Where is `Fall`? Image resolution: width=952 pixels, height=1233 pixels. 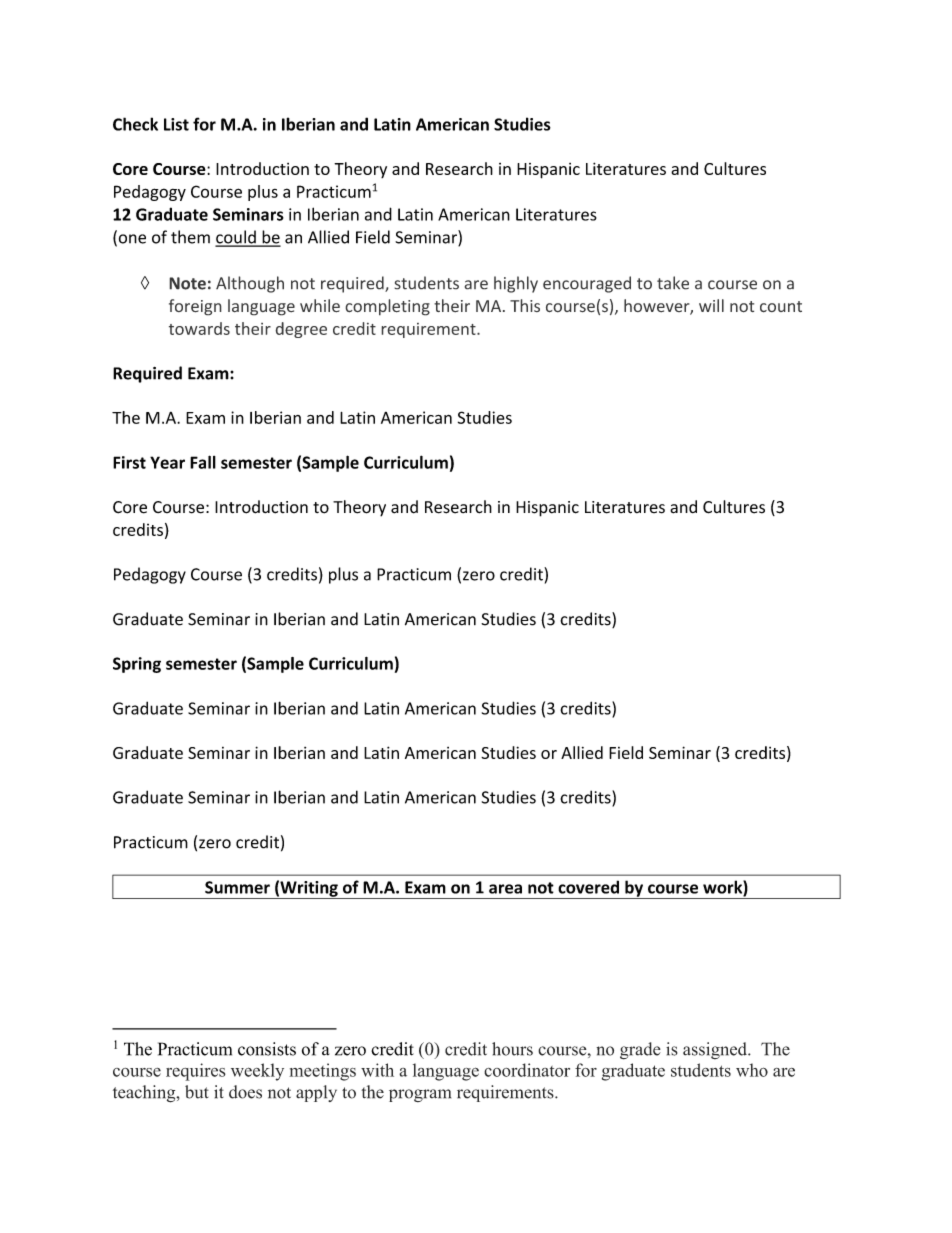 Fall is located at coordinates (203, 462).
